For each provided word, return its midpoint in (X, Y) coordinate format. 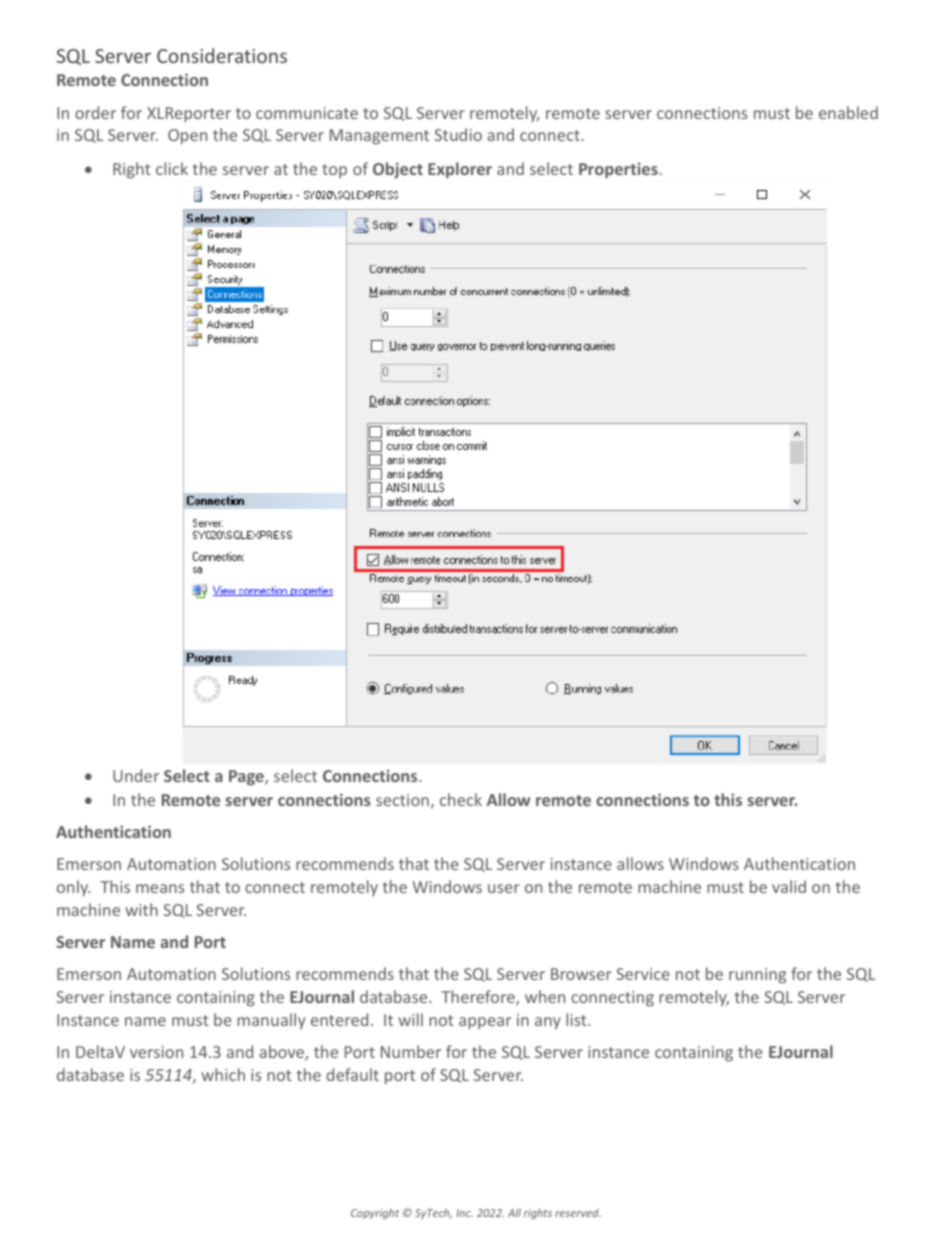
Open (187, 137)
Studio (458, 134)
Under (136, 775)
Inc (464, 1213)
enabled (848, 112)
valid (789, 886)
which (223, 1074)
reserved (578, 1213)
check (461, 799)
